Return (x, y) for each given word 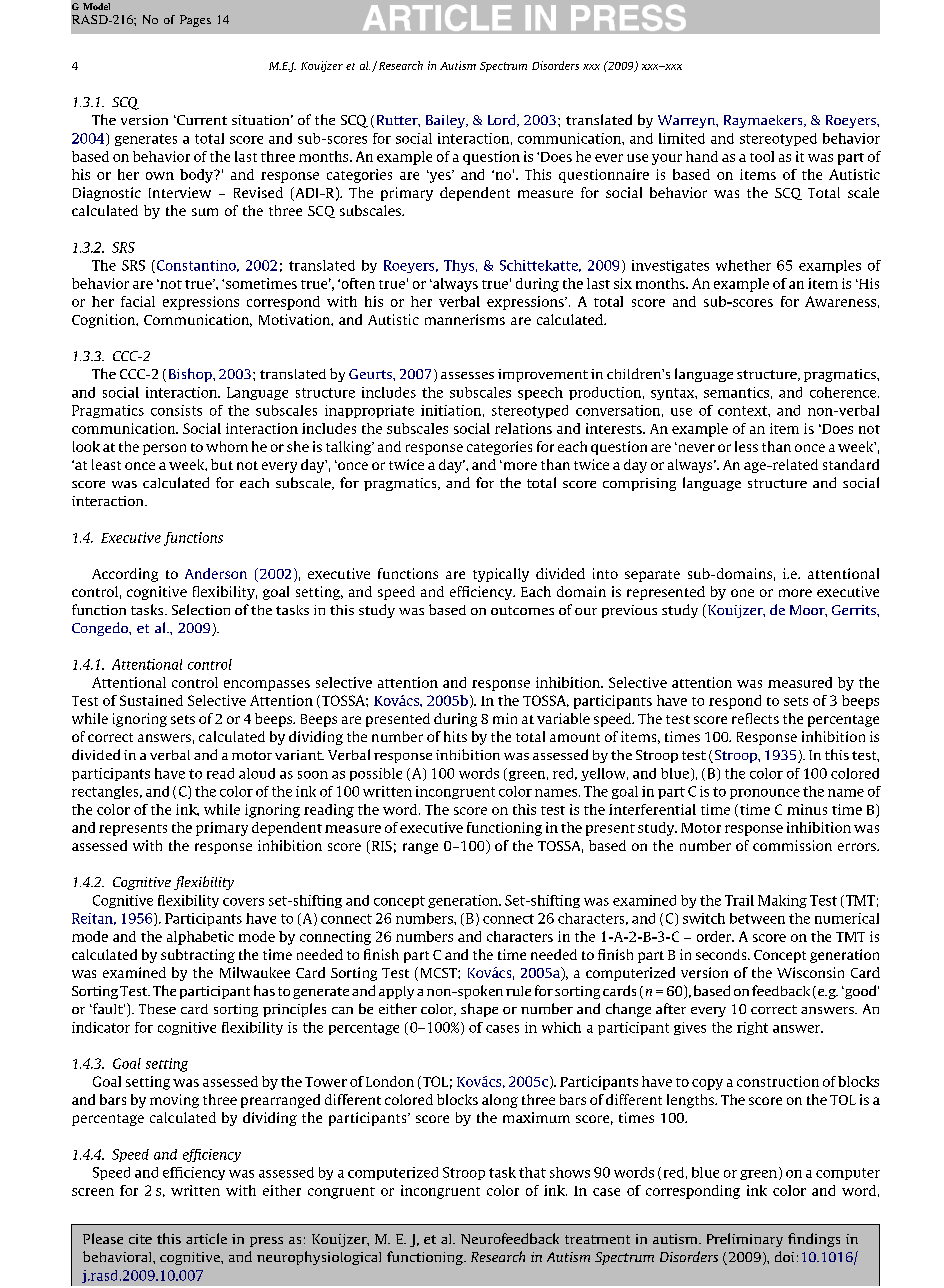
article (206, 1238)
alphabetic (200, 938)
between (757, 918)
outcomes (522, 610)
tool (762, 156)
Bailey (446, 121)
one (742, 593)
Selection (201, 609)
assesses (467, 375)
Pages (195, 21)
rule (518, 991)
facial (138, 301)
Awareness (840, 301)
